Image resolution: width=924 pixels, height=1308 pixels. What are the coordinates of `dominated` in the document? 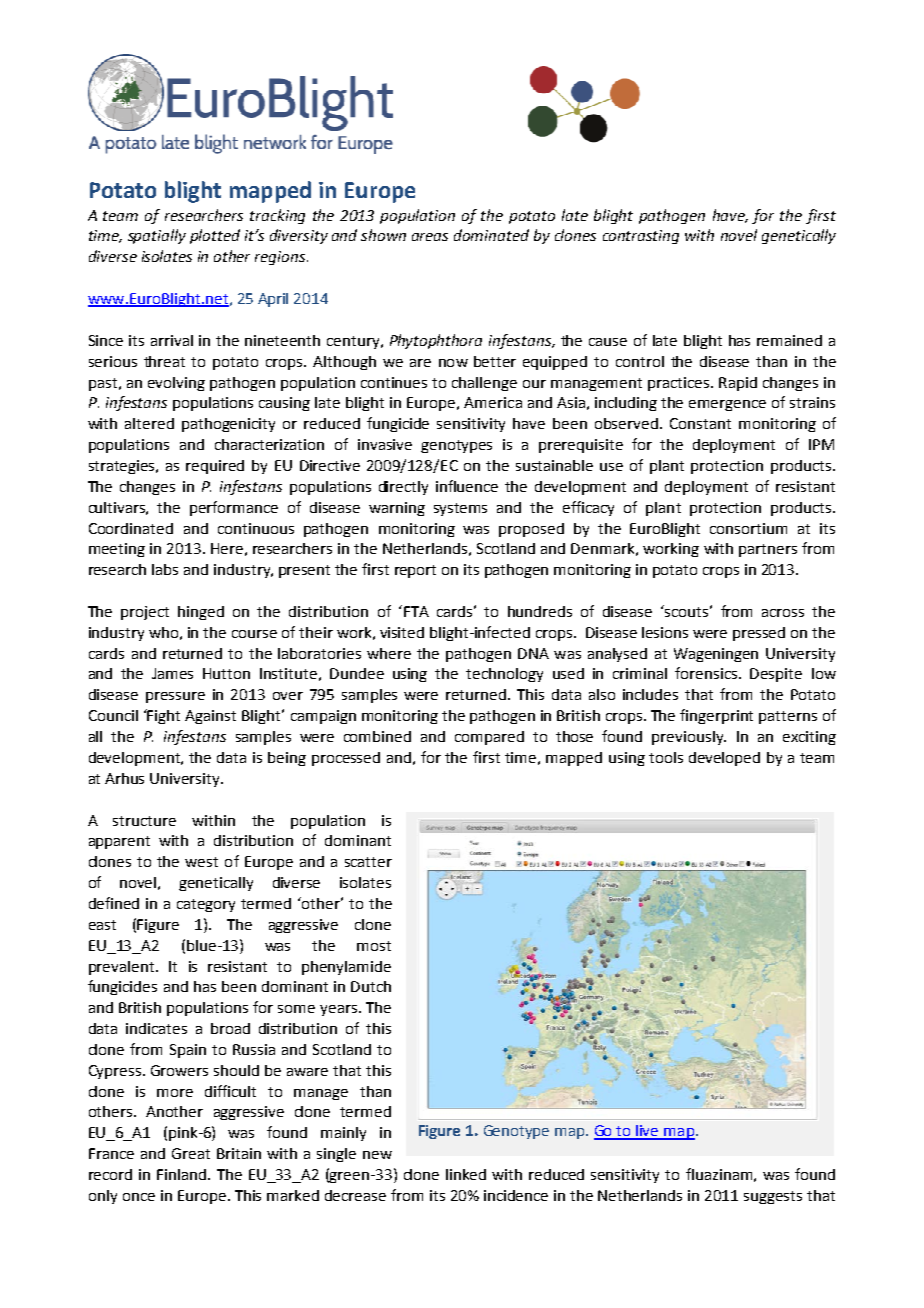 It's located at (491, 235).
